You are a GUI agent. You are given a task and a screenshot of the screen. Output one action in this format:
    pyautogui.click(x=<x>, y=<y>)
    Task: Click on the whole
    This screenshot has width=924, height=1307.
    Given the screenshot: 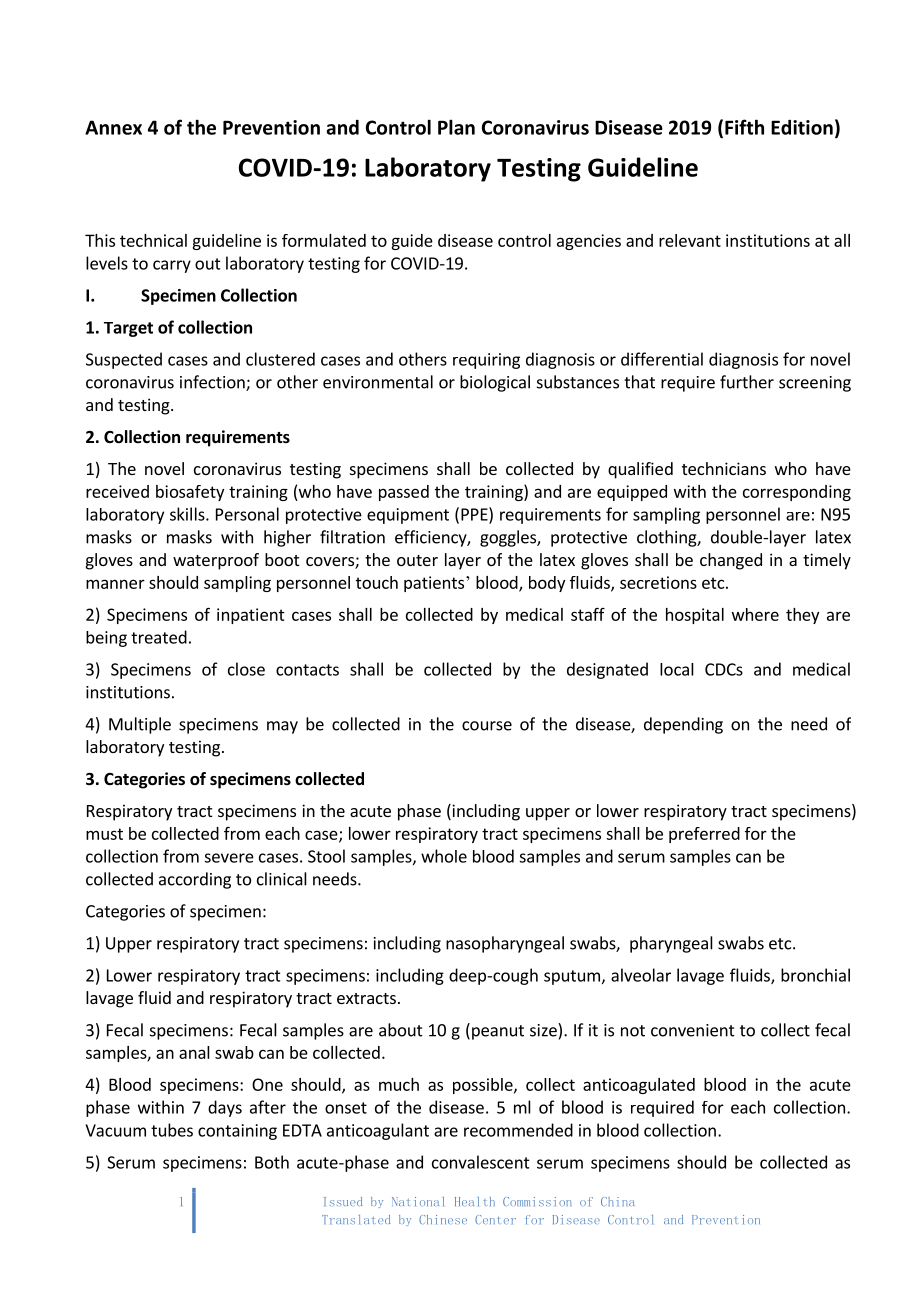 What is the action you would take?
    pyautogui.click(x=444, y=856)
